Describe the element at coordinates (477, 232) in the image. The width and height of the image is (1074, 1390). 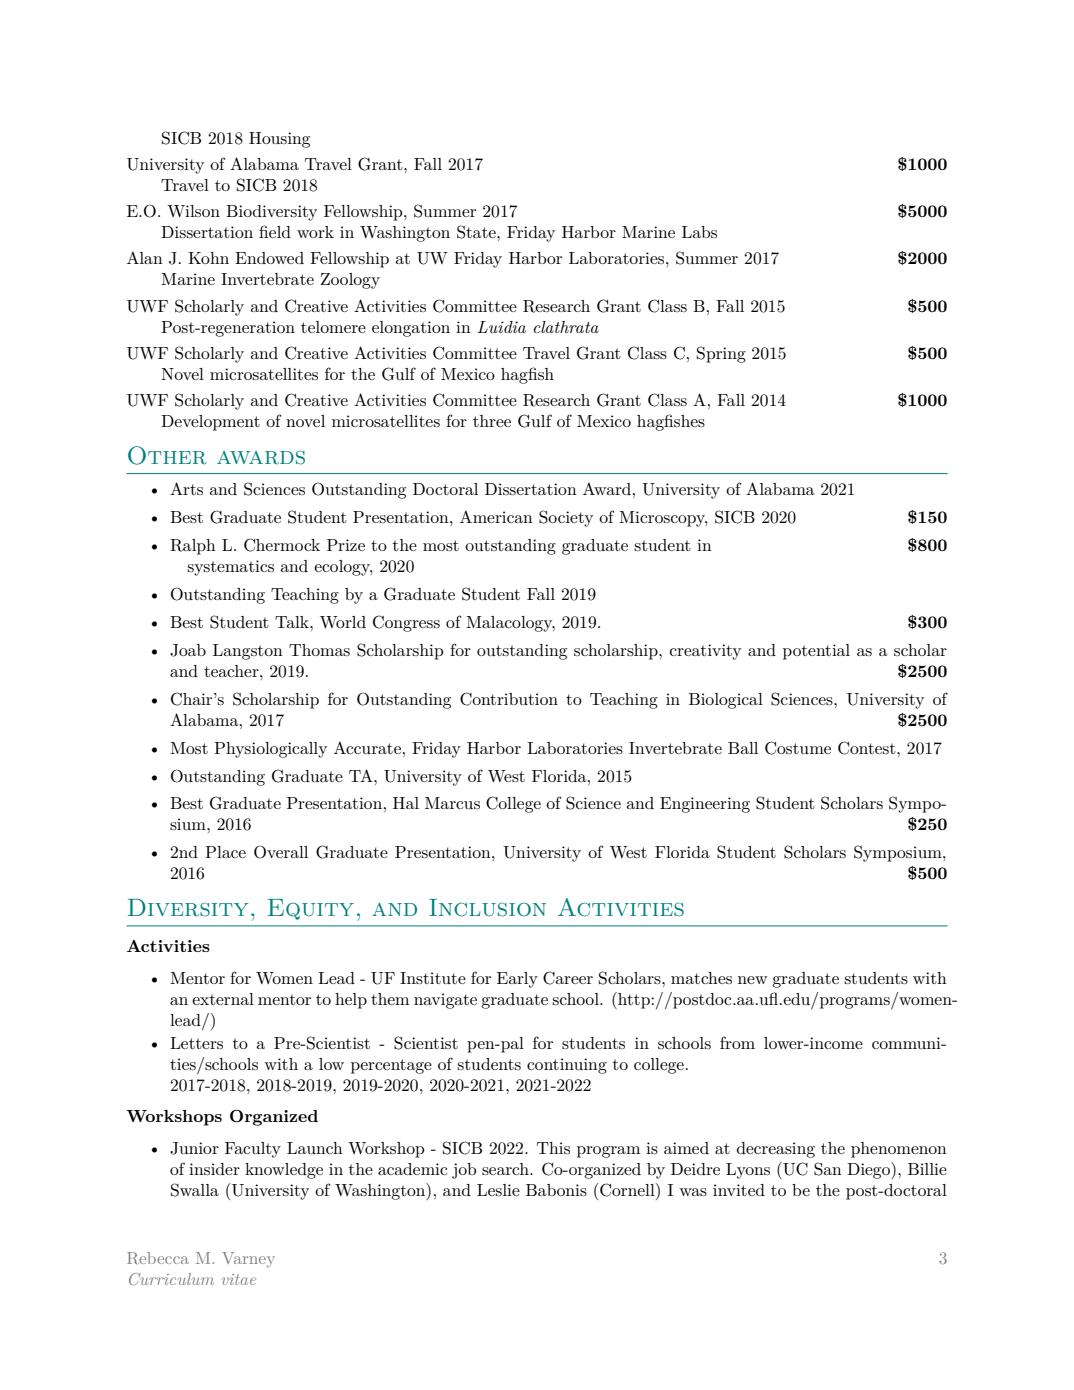
I see `State` at that location.
